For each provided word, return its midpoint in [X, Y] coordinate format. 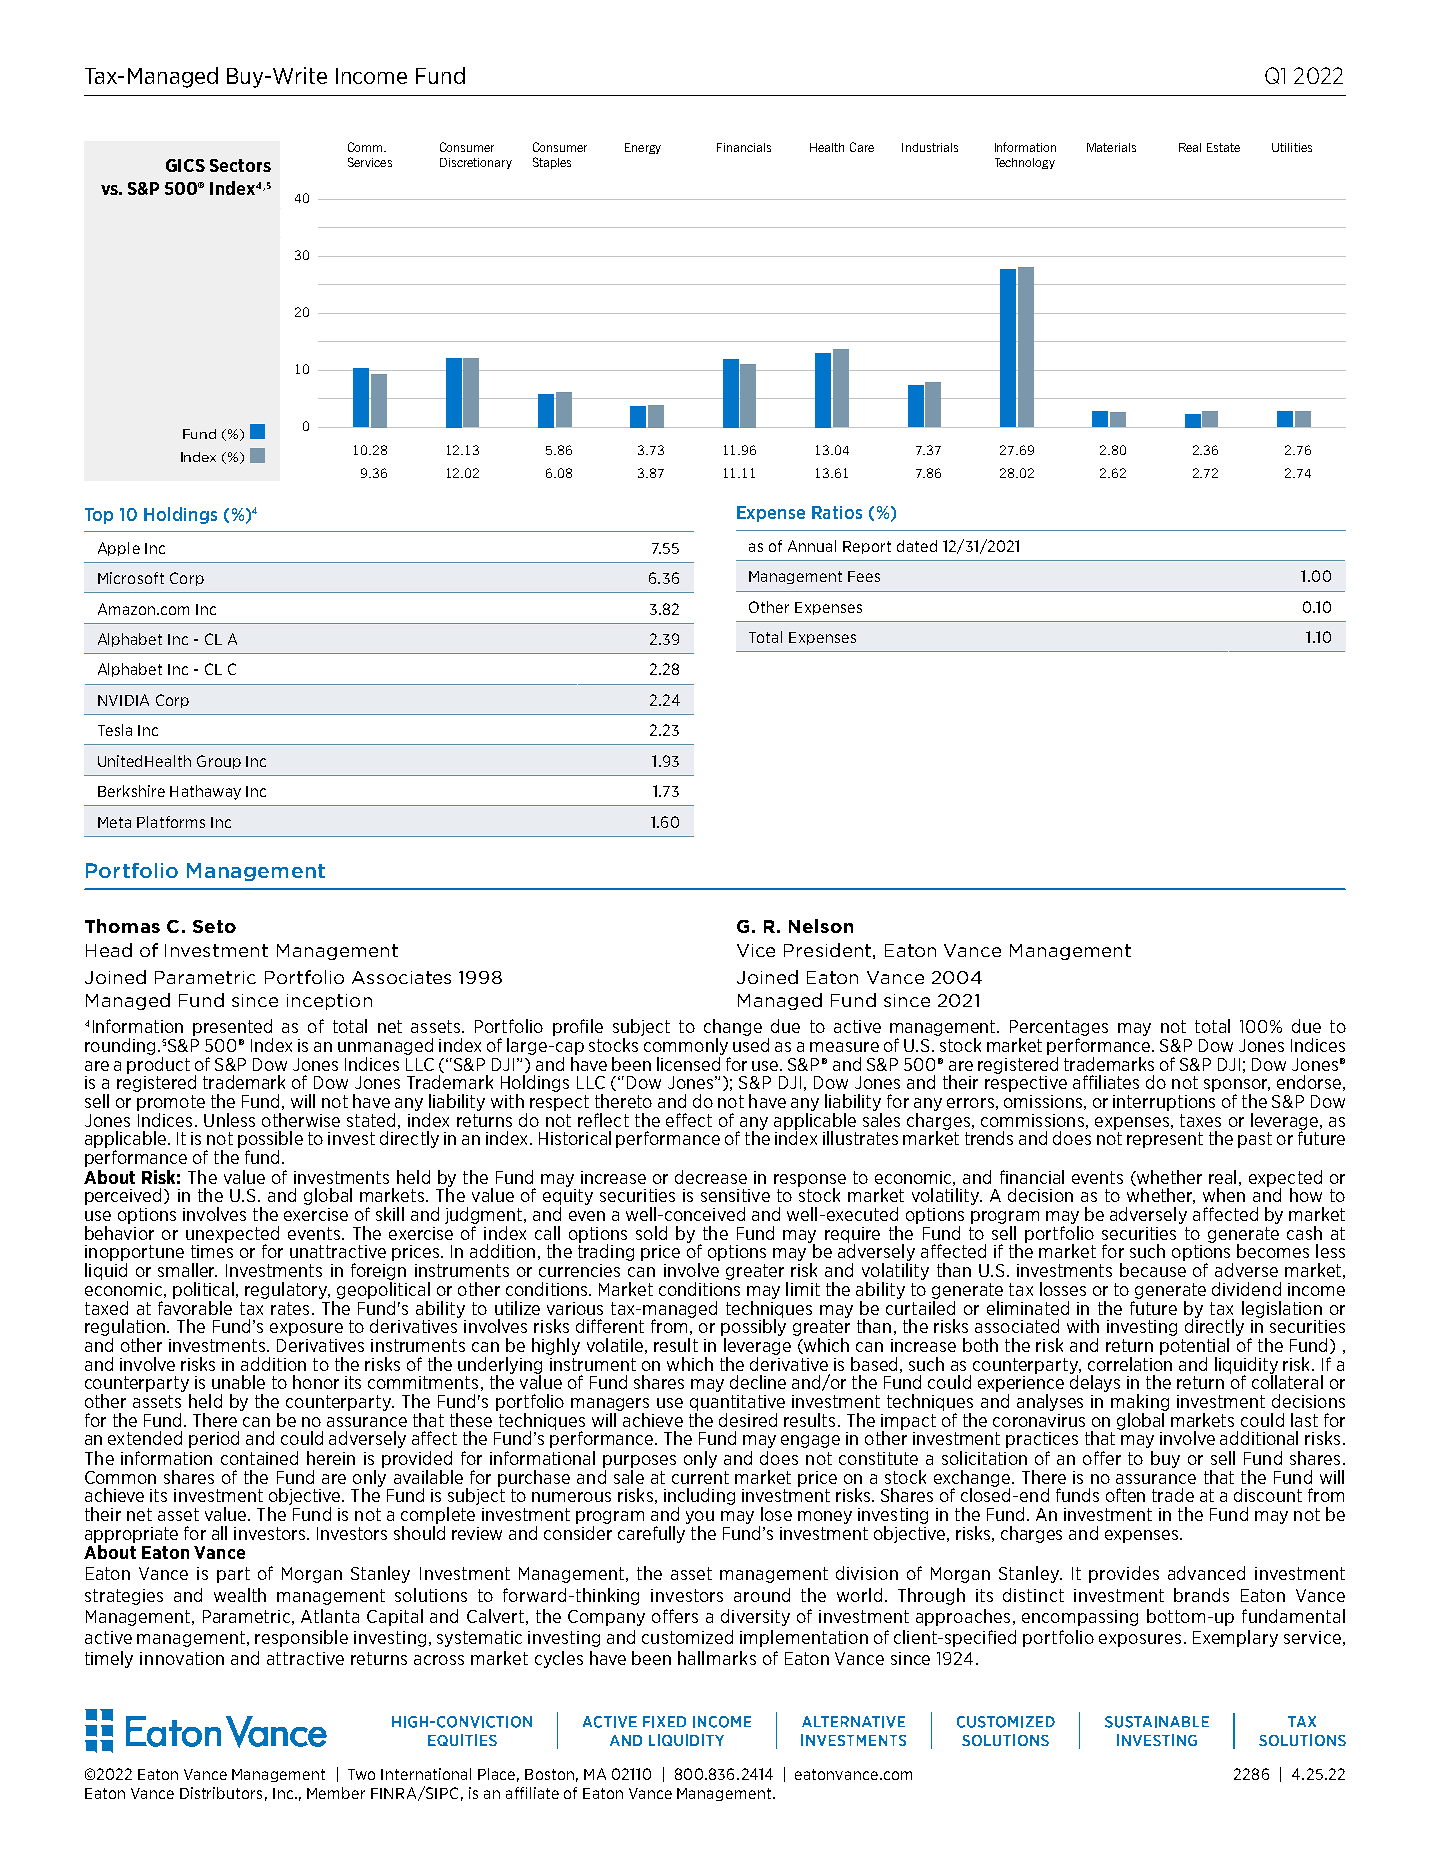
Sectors [240, 165]
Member [336, 1793]
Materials [1111, 147]
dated [917, 546]
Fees [864, 576]
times [212, 1251]
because [1153, 1270]
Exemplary [1235, 1638]
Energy [643, 148]
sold [651, 1233]
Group [219, 762]
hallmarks [717, 1658]
